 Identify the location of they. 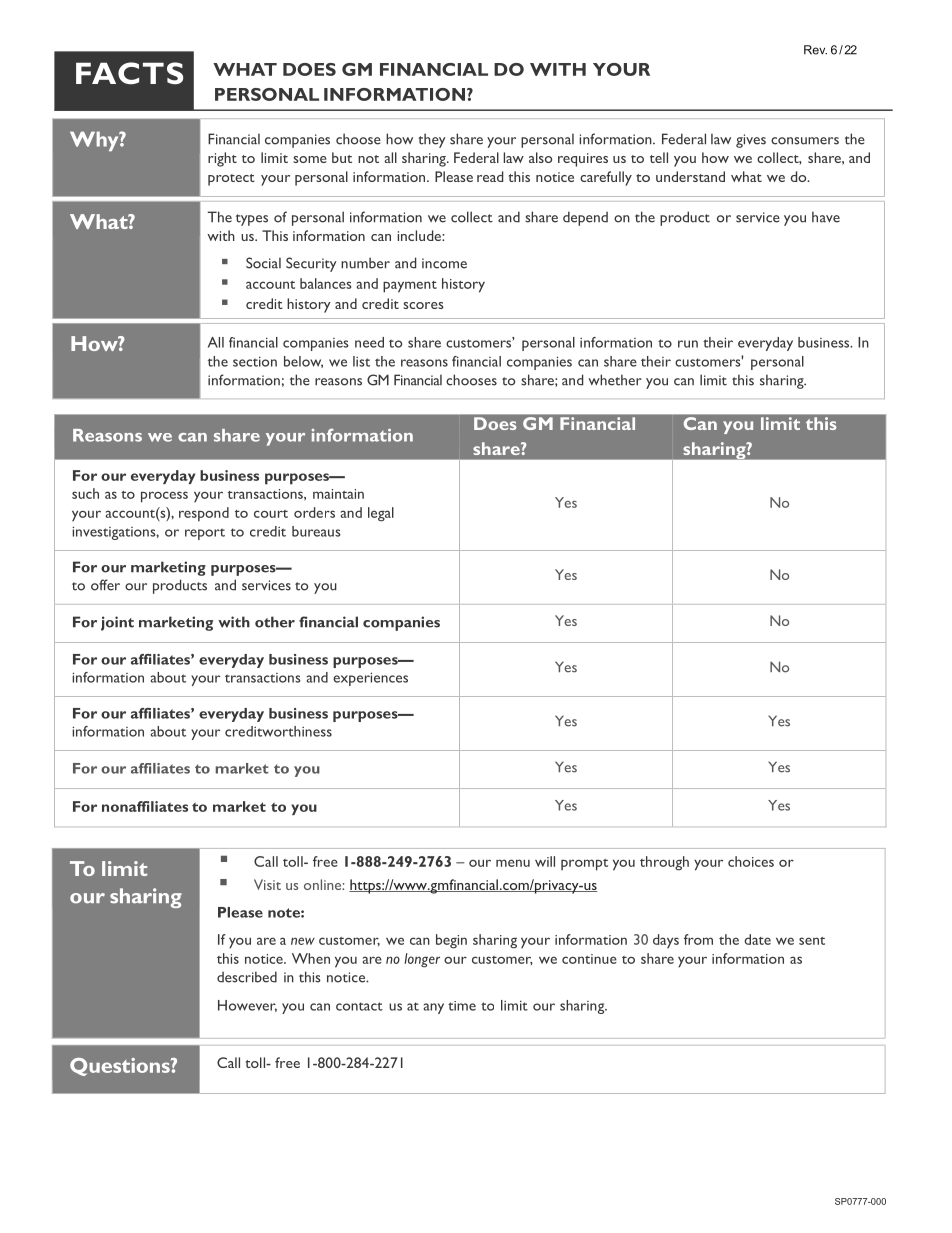
(432, 140).
